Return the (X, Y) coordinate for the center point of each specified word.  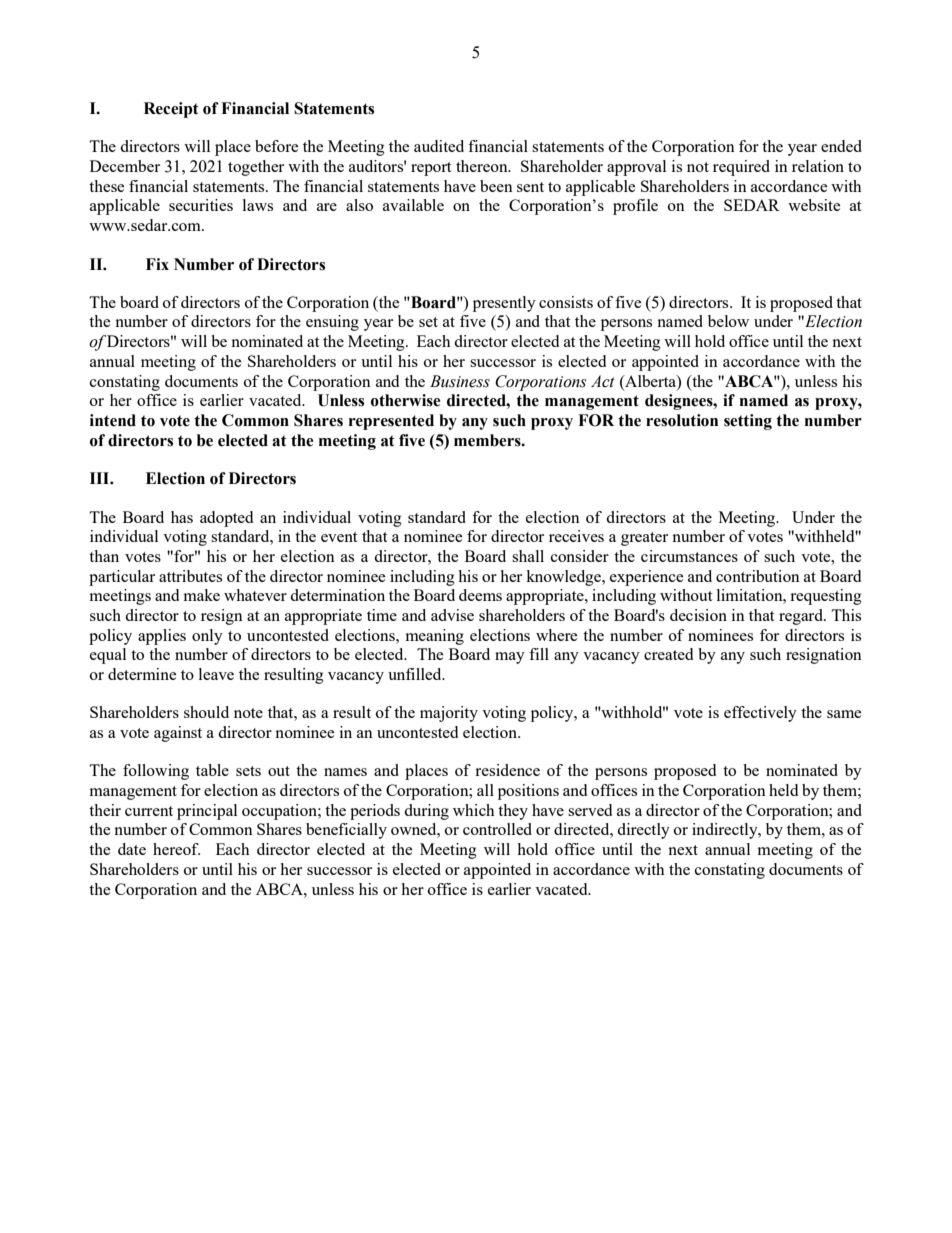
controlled (497, 829)
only (207, 637)
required (741, 168)
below (728, 321)
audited (439, 146)
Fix (157, 264)
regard (802, 617)
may (510, 658)
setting (748, 422)
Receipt (171, 110)
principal (207, 812)
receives (576, 536)
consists (566, 302)
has (182, 517)
